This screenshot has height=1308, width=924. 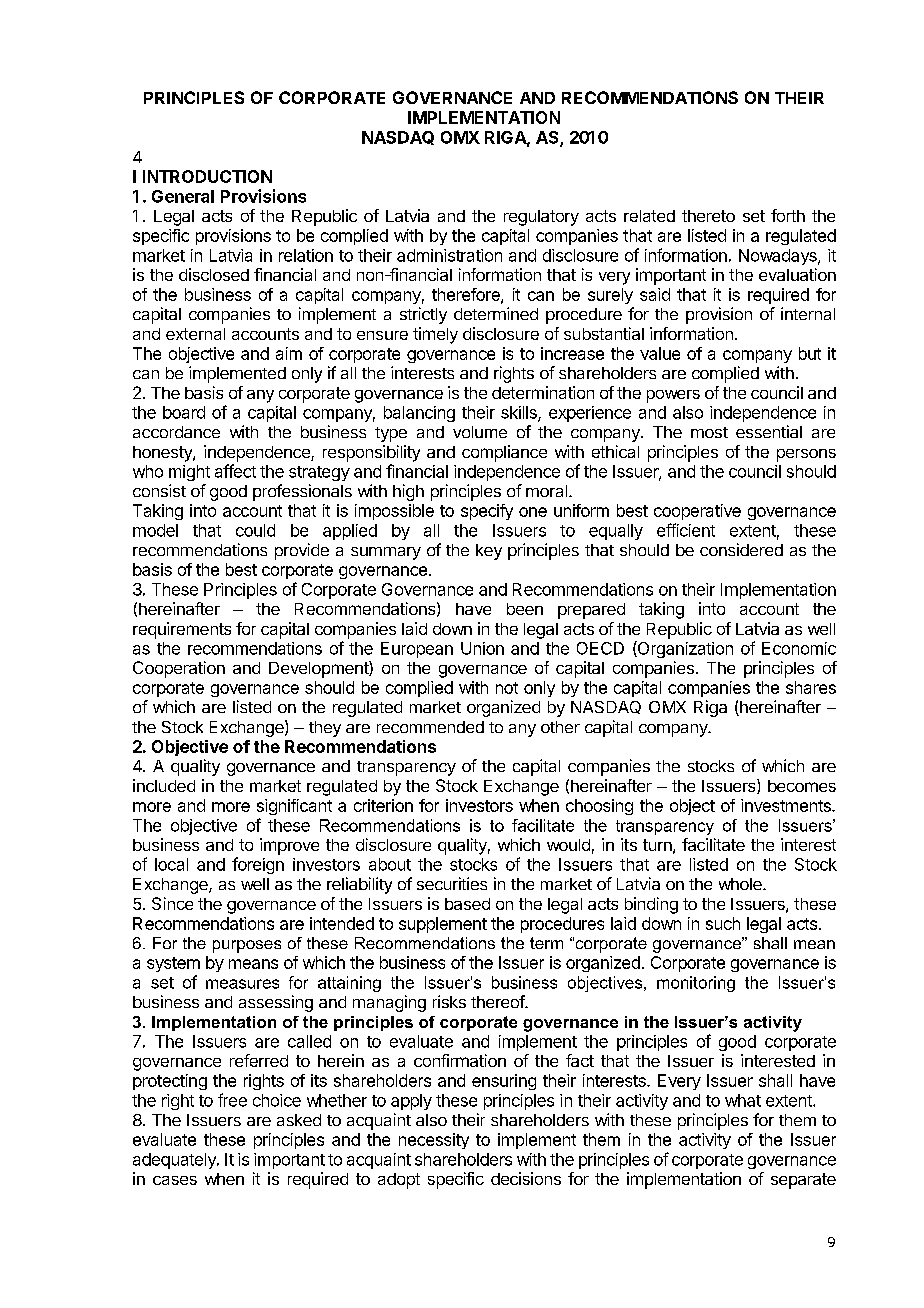 I want to click on regulatory, so click(x=541, y=218).
